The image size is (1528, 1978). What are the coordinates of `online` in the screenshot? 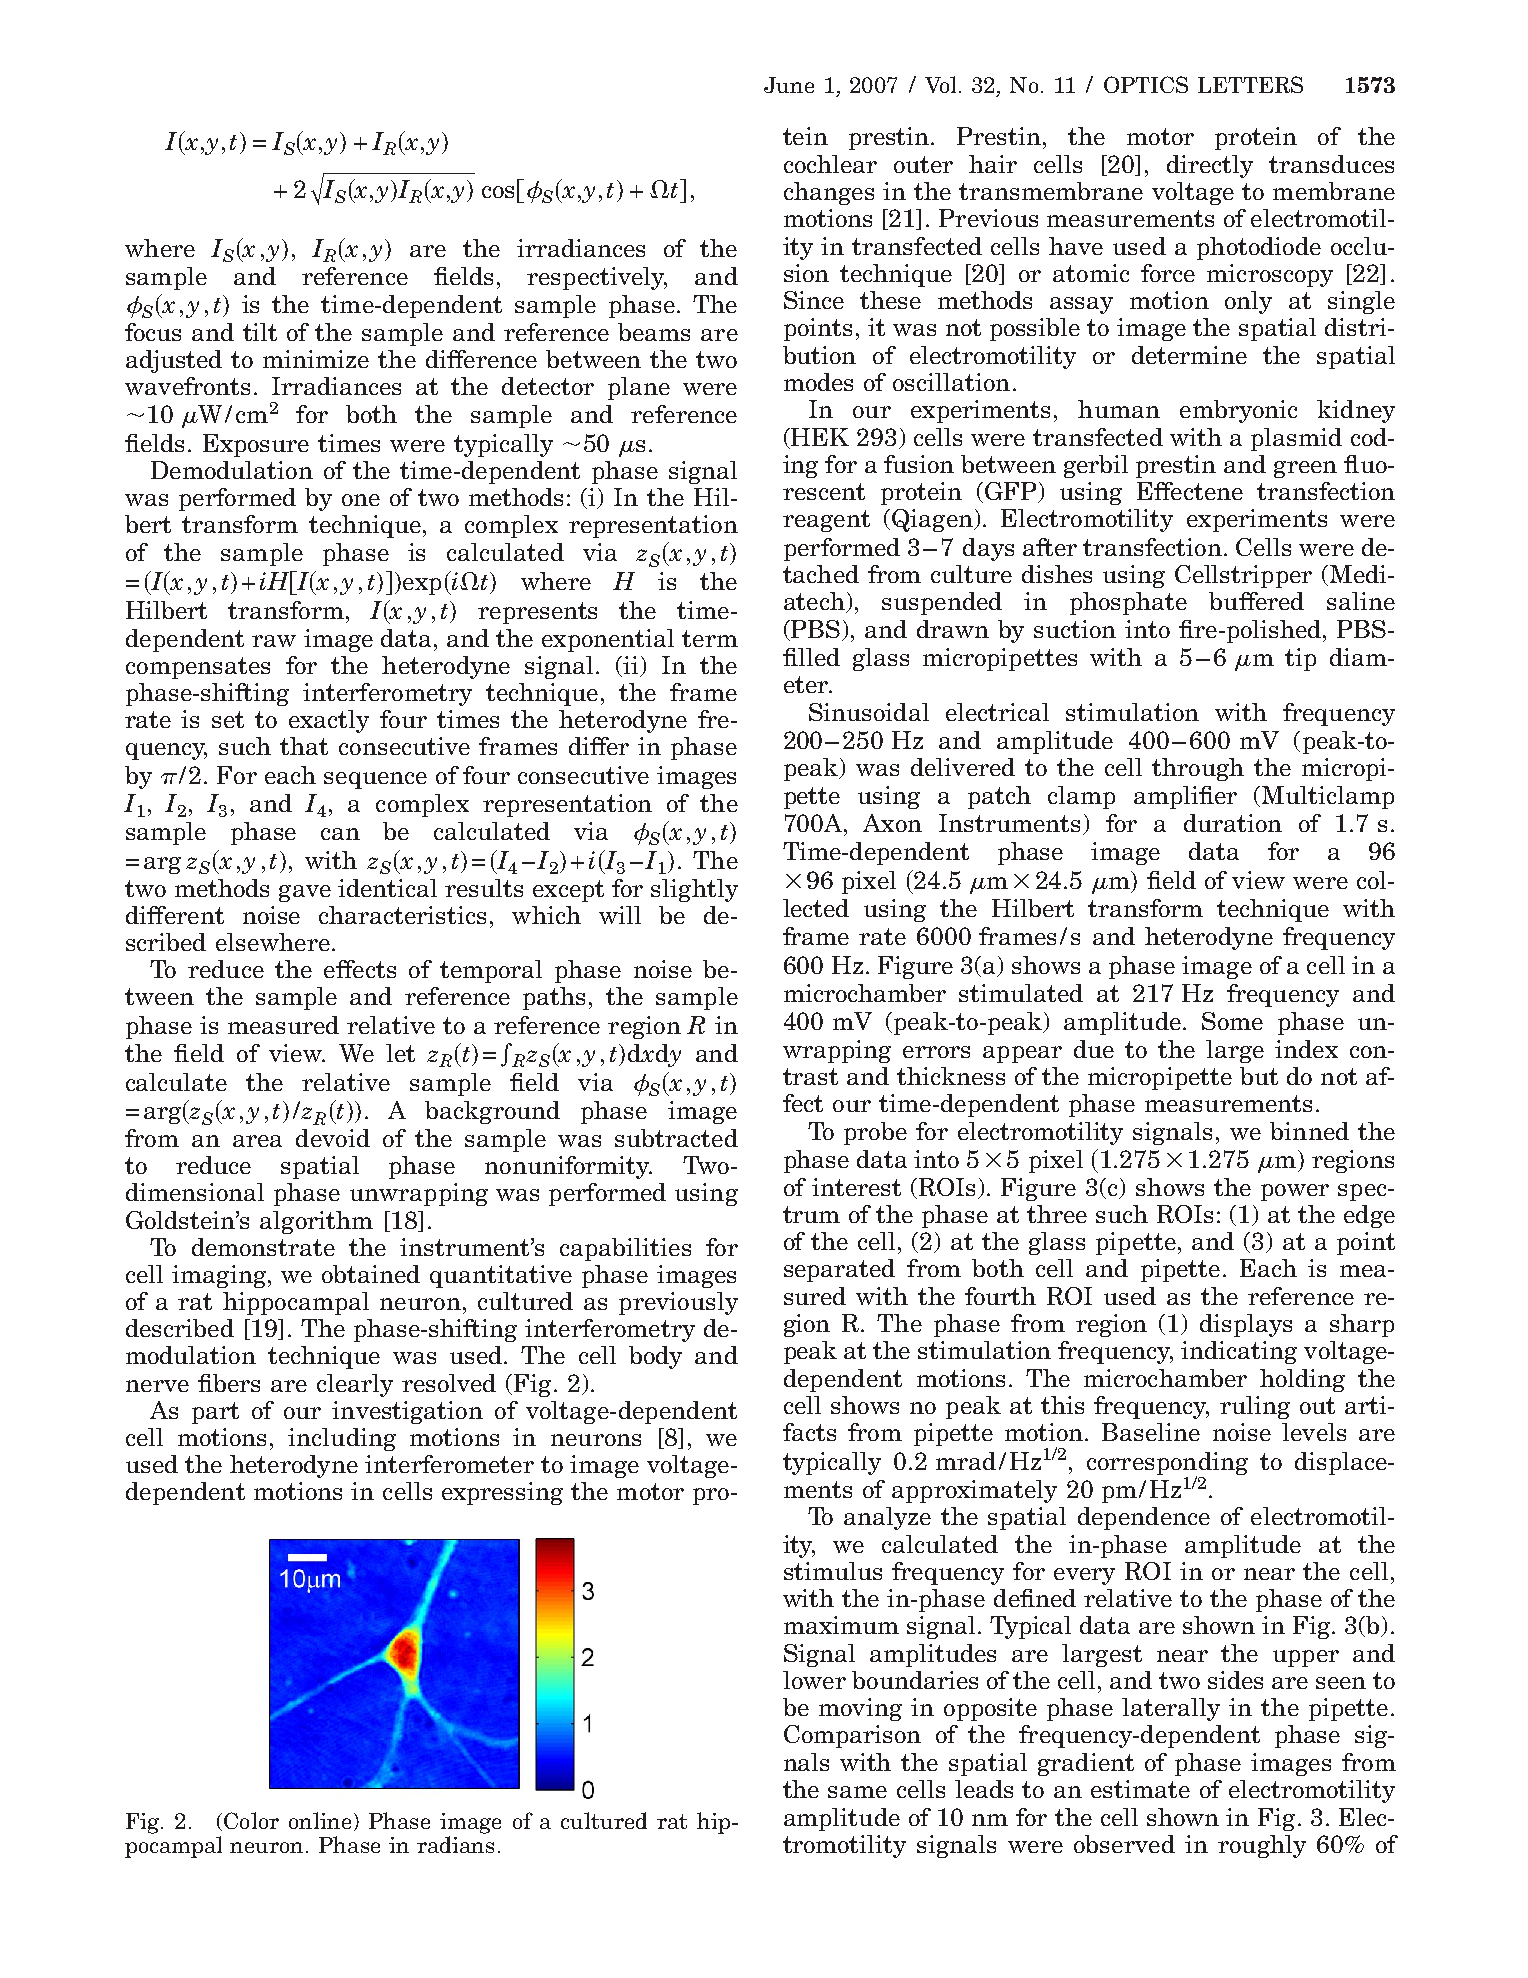 It's located at (320, 1820).
